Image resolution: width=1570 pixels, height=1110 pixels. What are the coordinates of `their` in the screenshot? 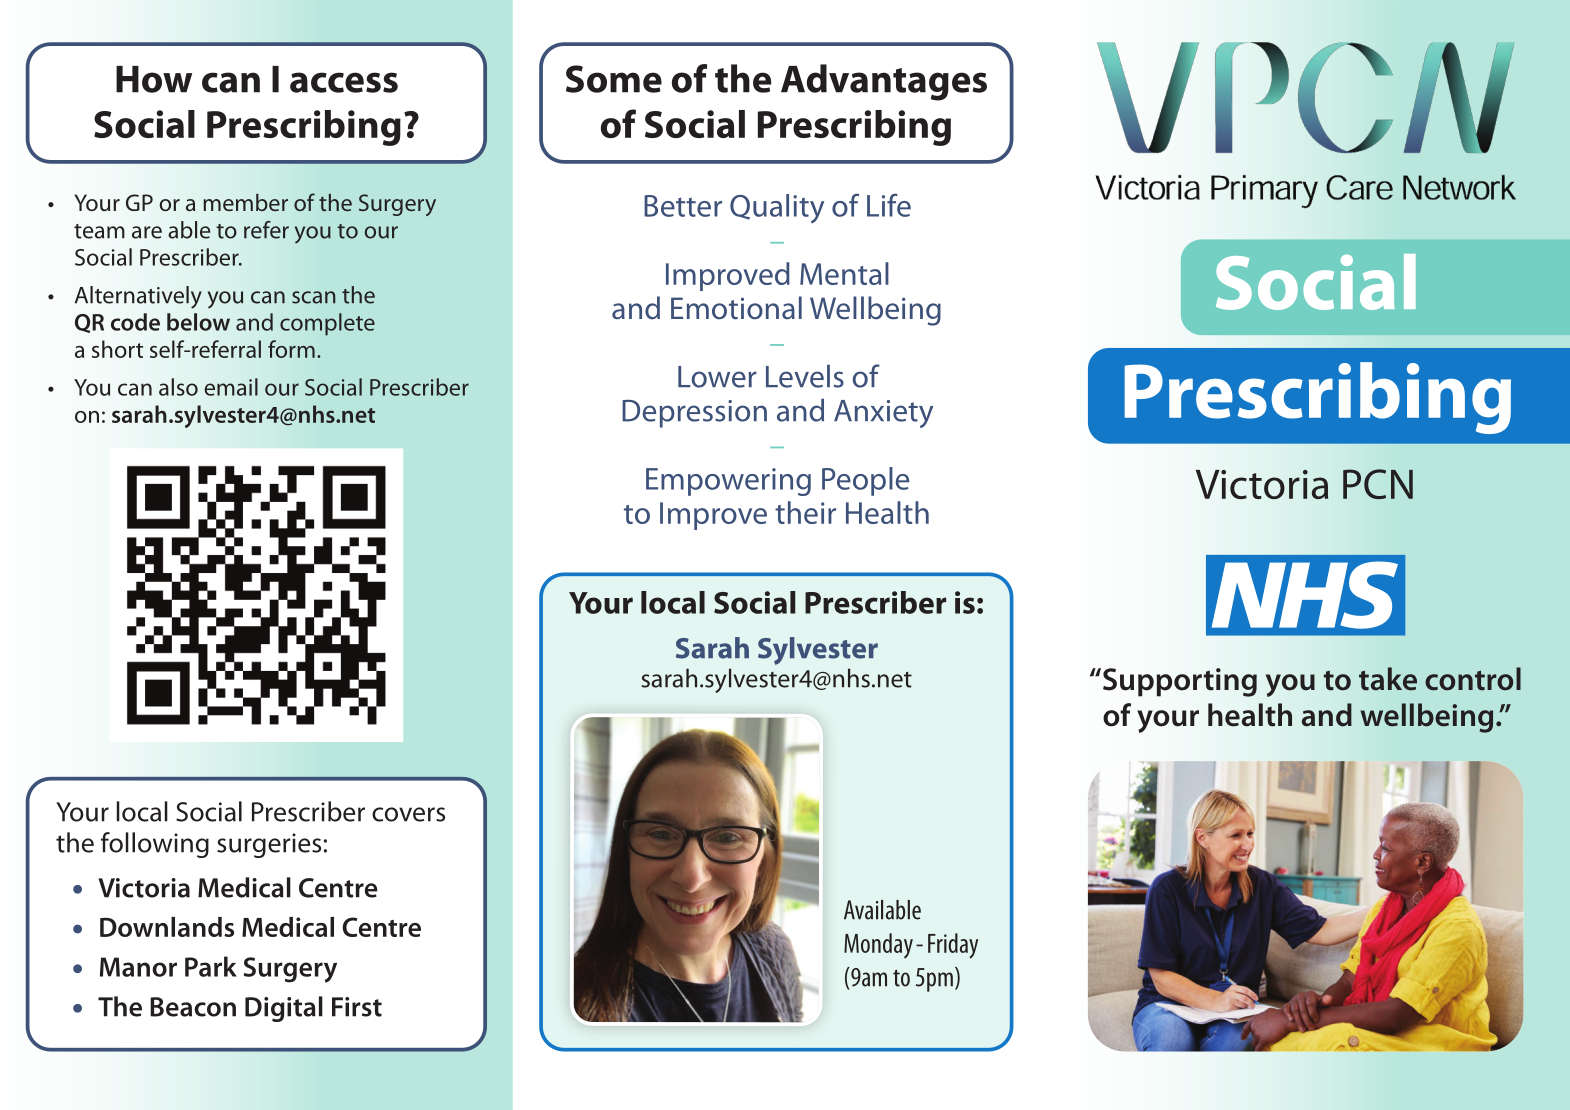 It's located at (805, 512).
